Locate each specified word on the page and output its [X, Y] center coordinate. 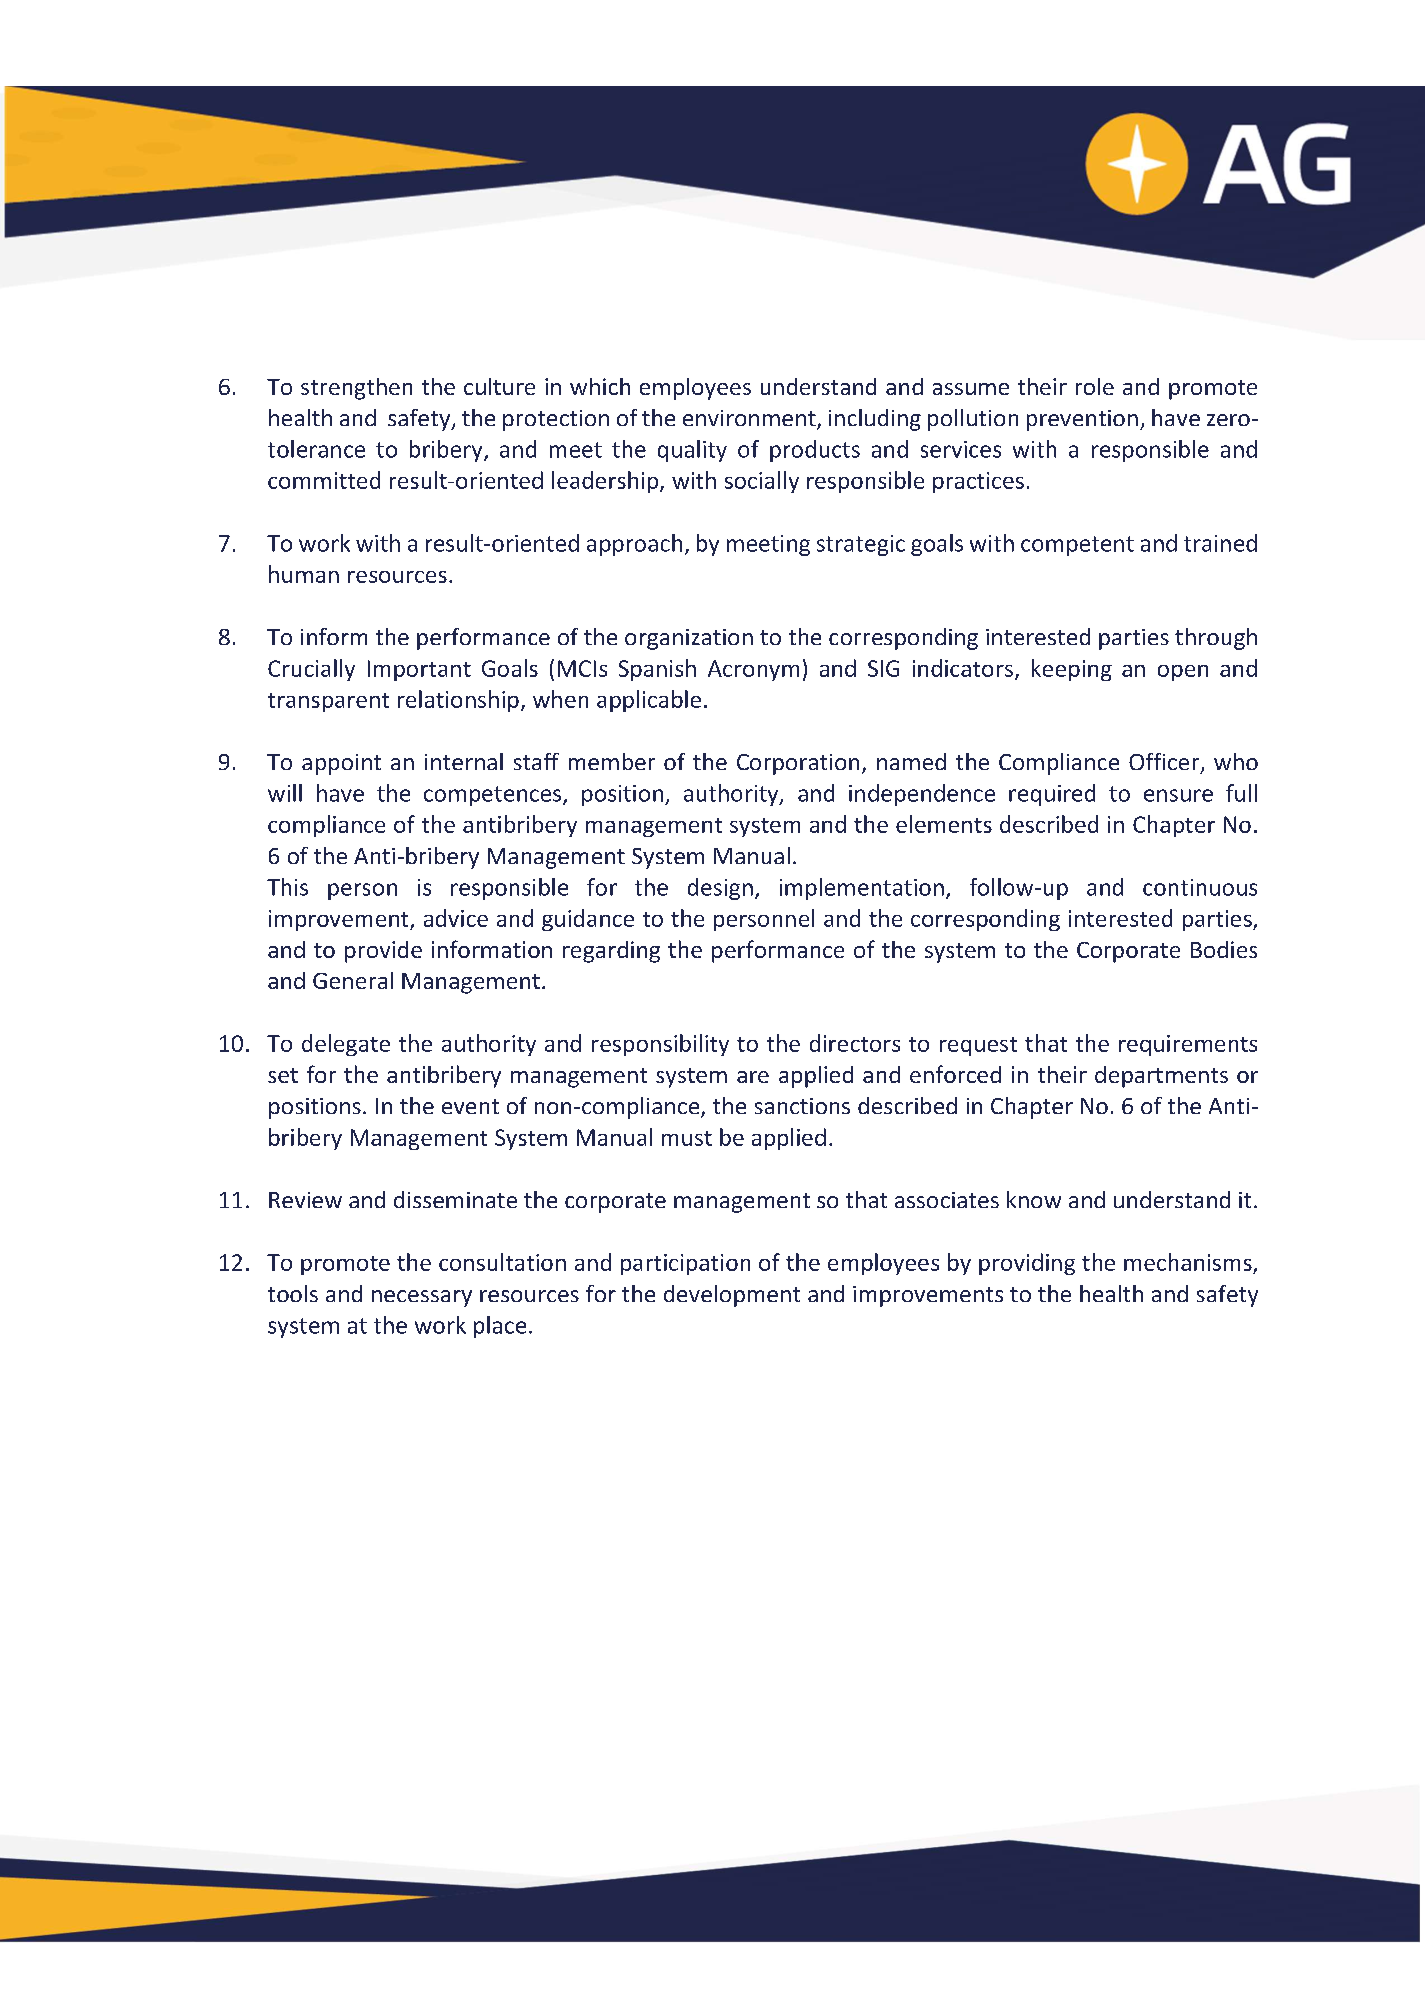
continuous [1200, 887]
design [720, 889]
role [1095, 386]
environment [750, 419]
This [287, 887]
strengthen [356, 389]
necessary [422, 1298]
